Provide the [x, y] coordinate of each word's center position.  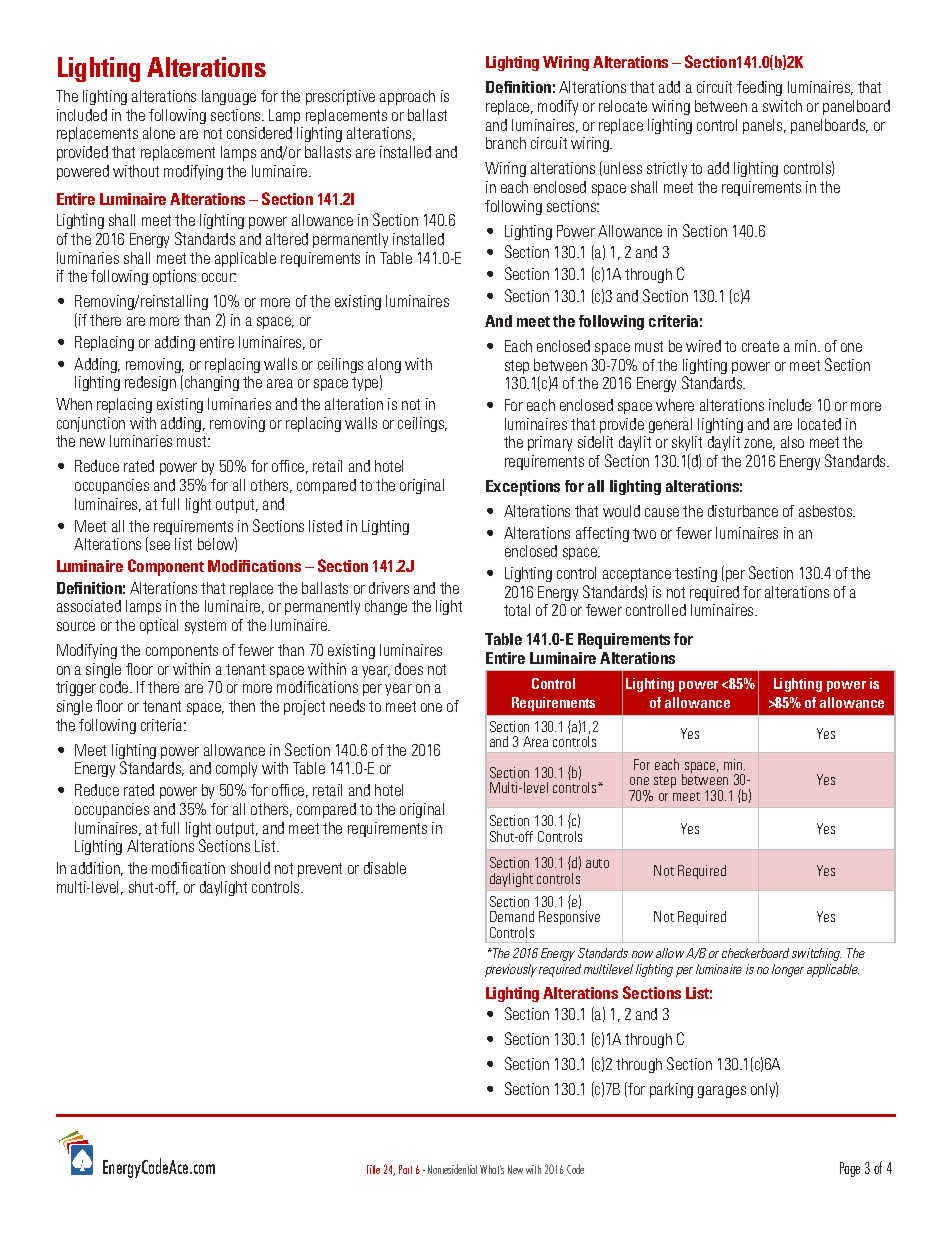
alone [159, 133]
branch [506, 143]
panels [764, 126]
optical [159, 626]
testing [696, 574]
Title [373, 1169]
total [517, 610]
